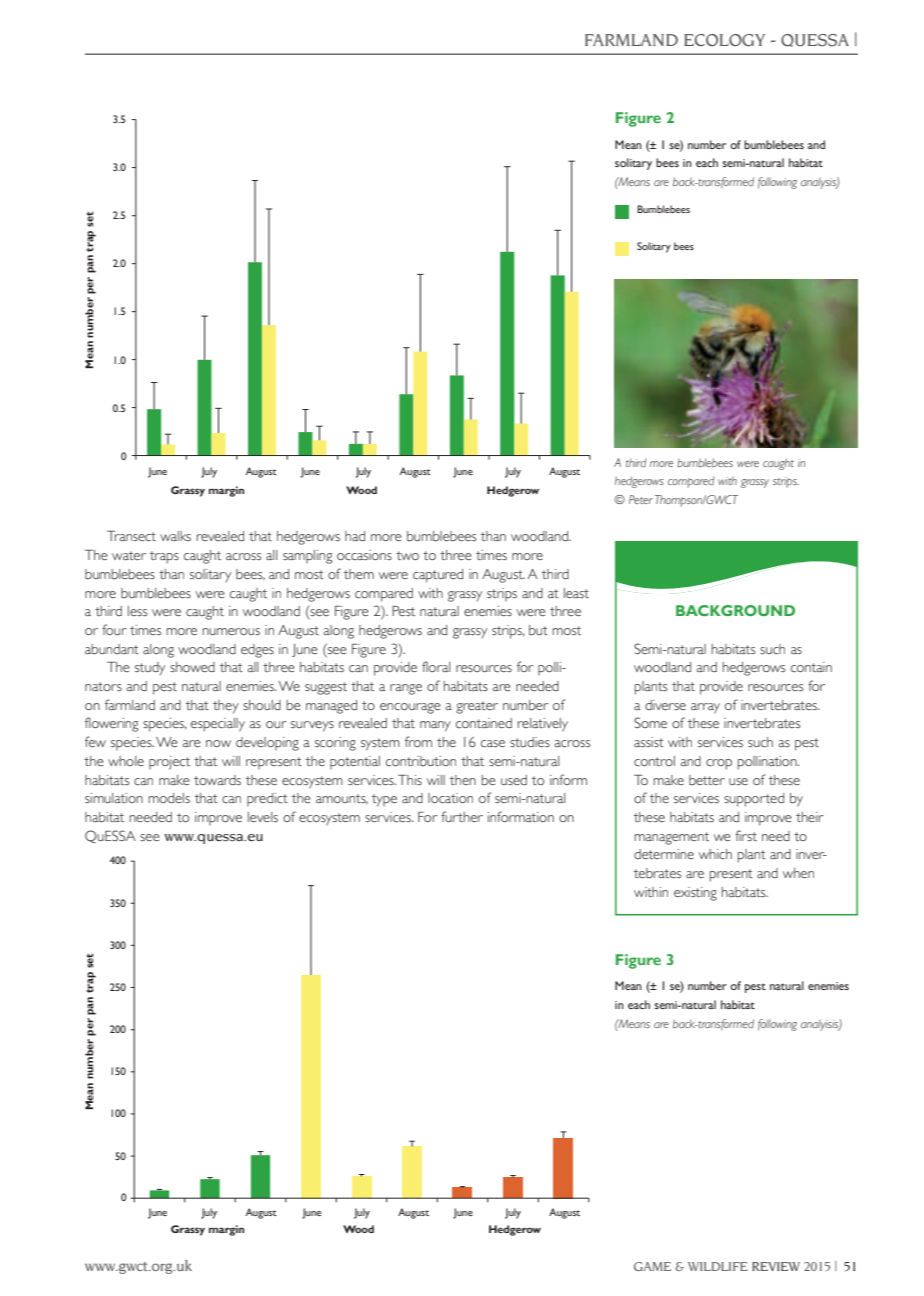  Describe the element at coordinates (718, 1266) in the page. I see `WILDLIFE` at that location.
